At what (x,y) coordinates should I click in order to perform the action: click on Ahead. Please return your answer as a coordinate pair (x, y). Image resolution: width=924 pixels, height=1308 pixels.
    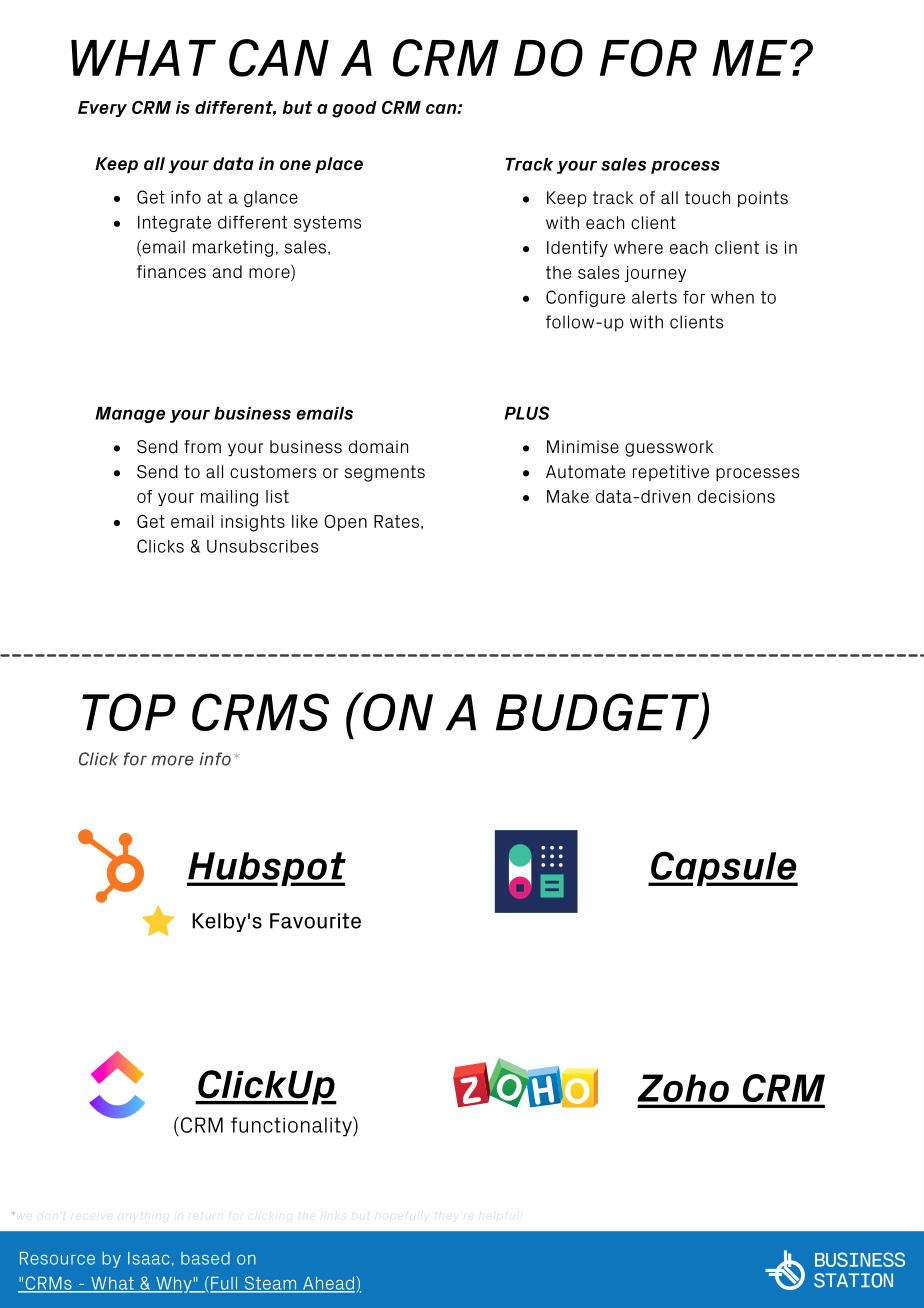
    Looking at the image, I should click on (329, 1284).
